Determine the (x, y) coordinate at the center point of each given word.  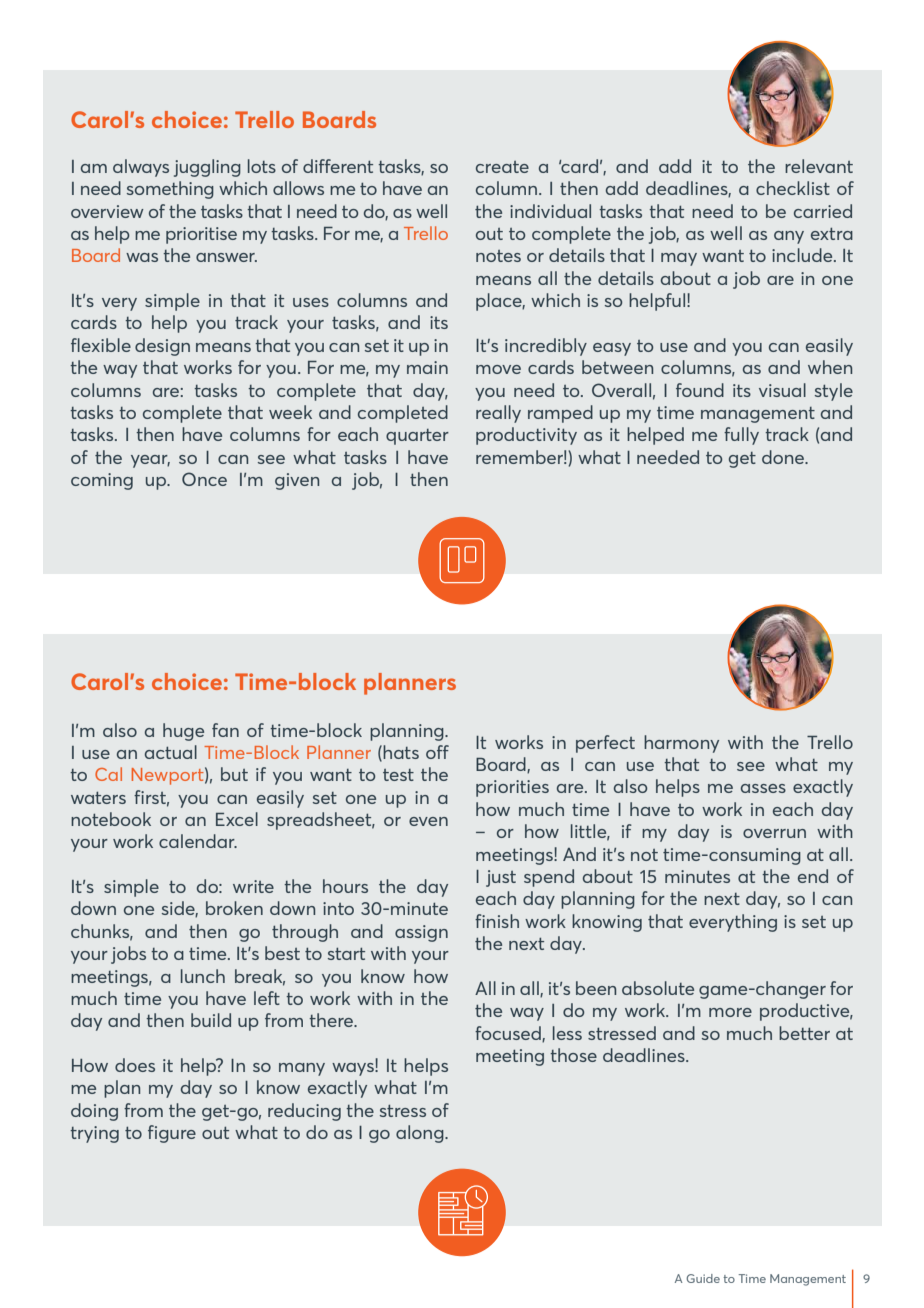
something (170, 190)
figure (172, 1134)
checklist (793, 188)
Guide (703, 1278)
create (502, 167)
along (421, 1134)
